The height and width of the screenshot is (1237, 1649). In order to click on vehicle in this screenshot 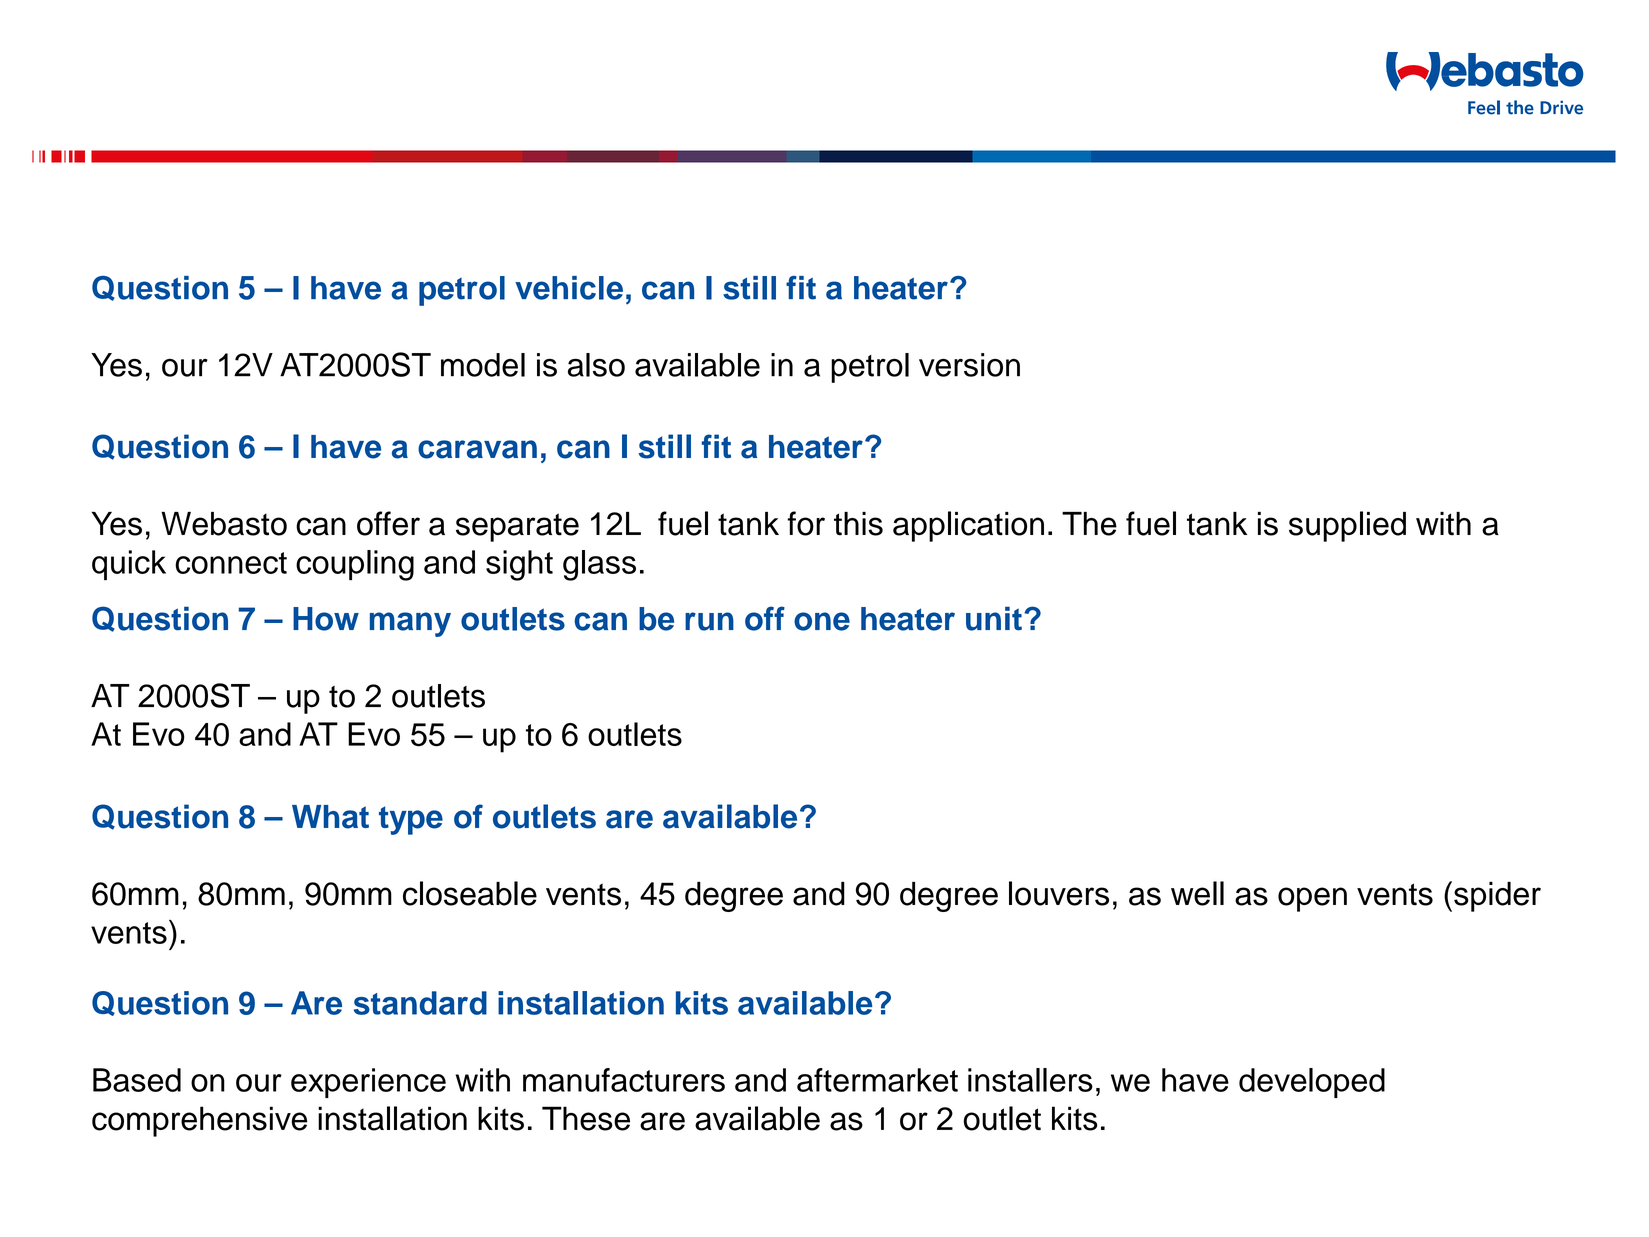, I will do `click(569, 288)`.
